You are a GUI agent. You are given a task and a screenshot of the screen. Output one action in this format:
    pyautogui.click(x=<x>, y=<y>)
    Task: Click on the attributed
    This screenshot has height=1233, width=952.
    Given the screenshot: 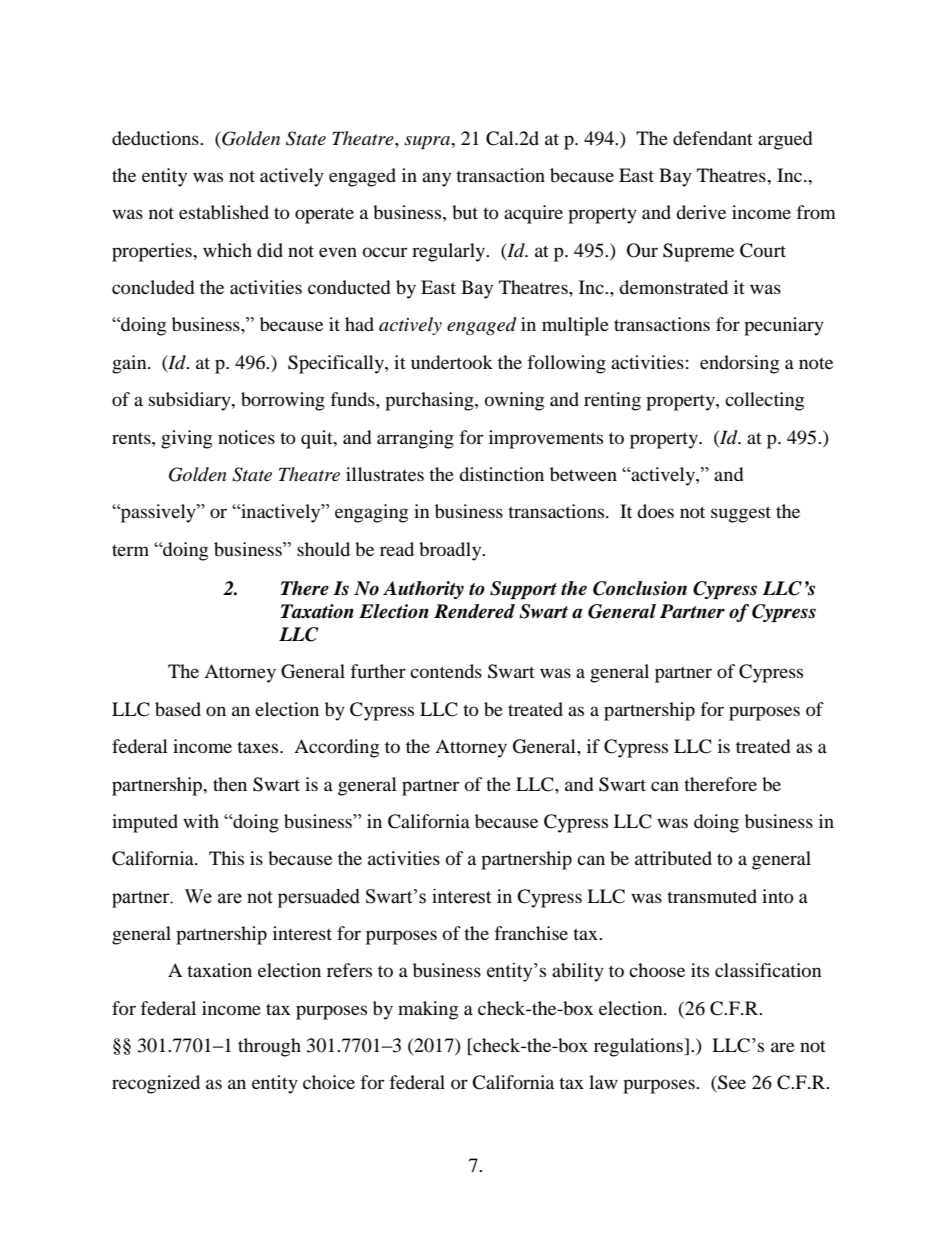 What is the action you would take?
    pyautogui.click(x=673, y=858)
